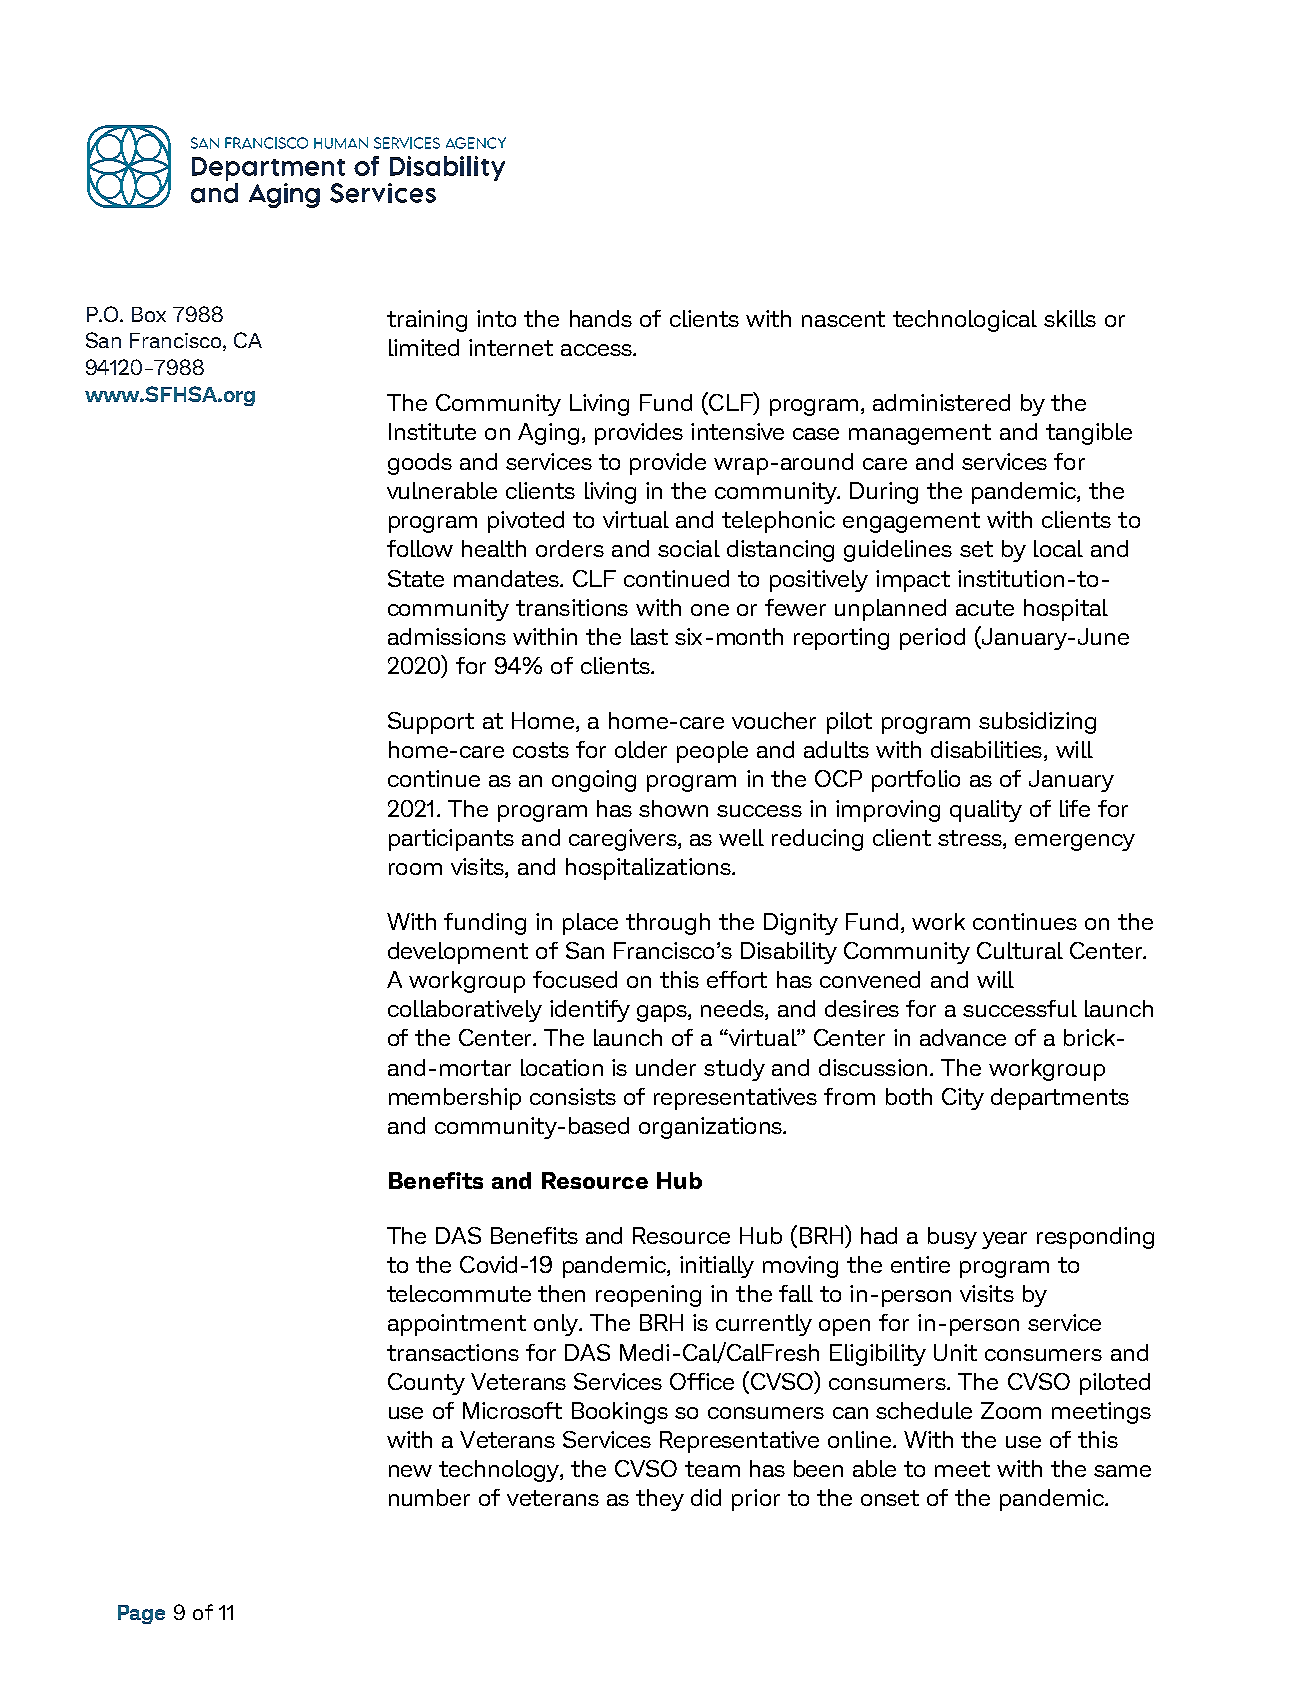 This screenshot has width=1315, height=1702. I want to click on Page, so click(141, 1614).
